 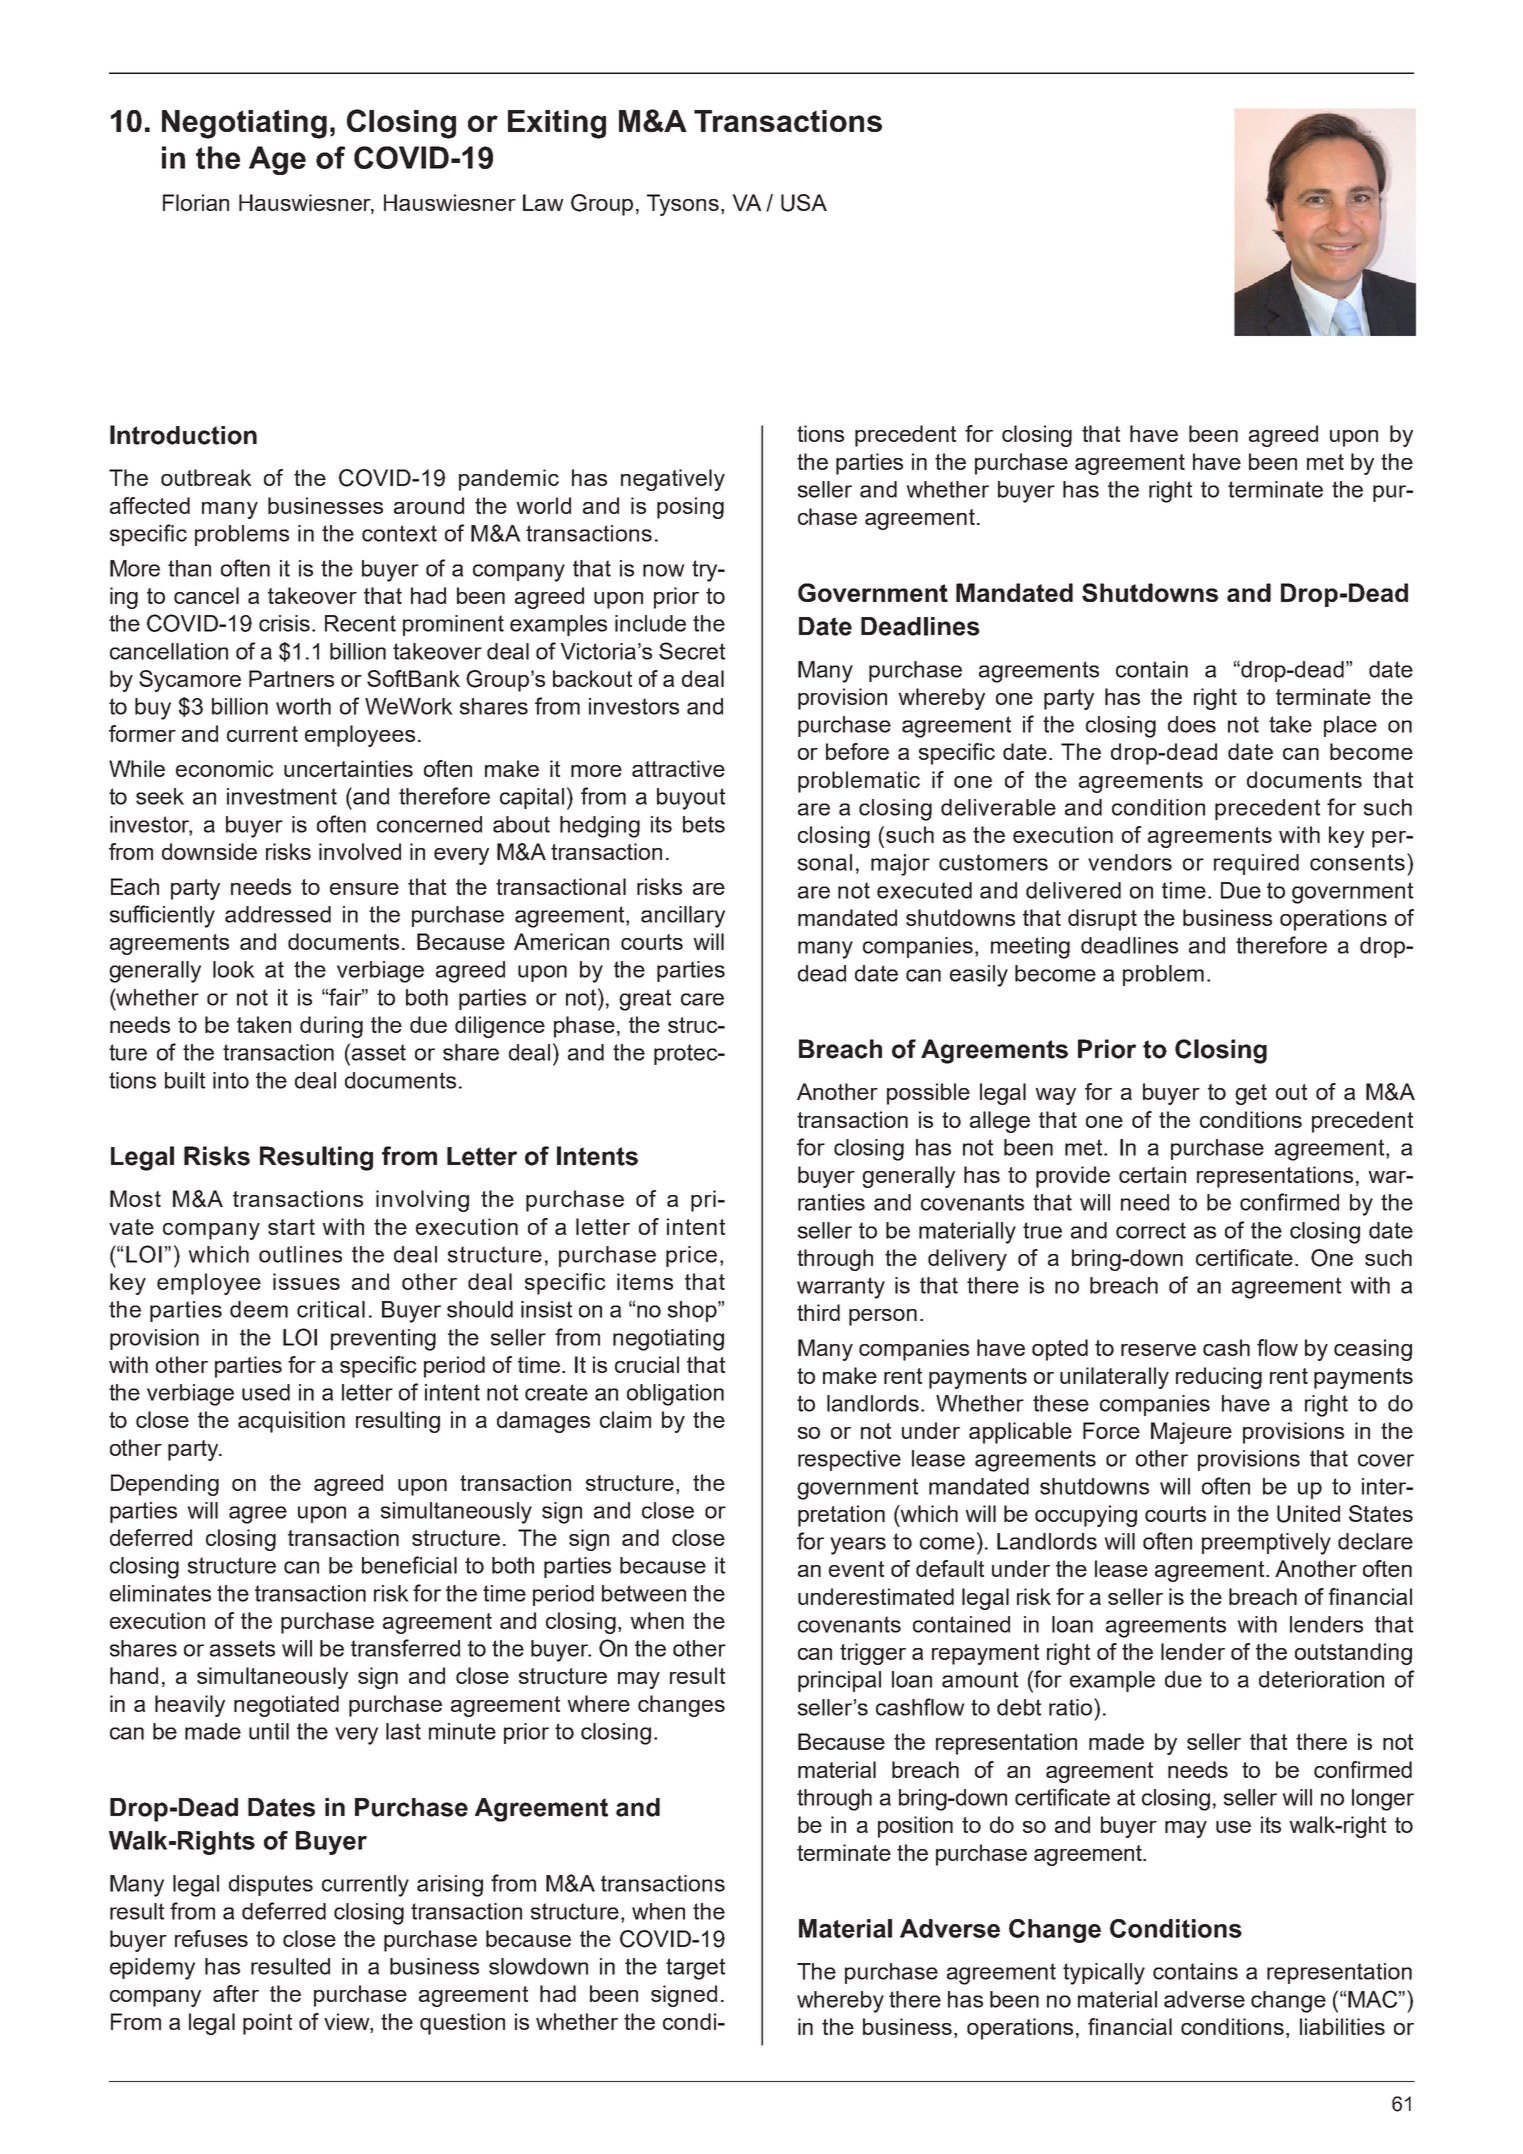 I want to click on used, so click(x=266, y=1392).
